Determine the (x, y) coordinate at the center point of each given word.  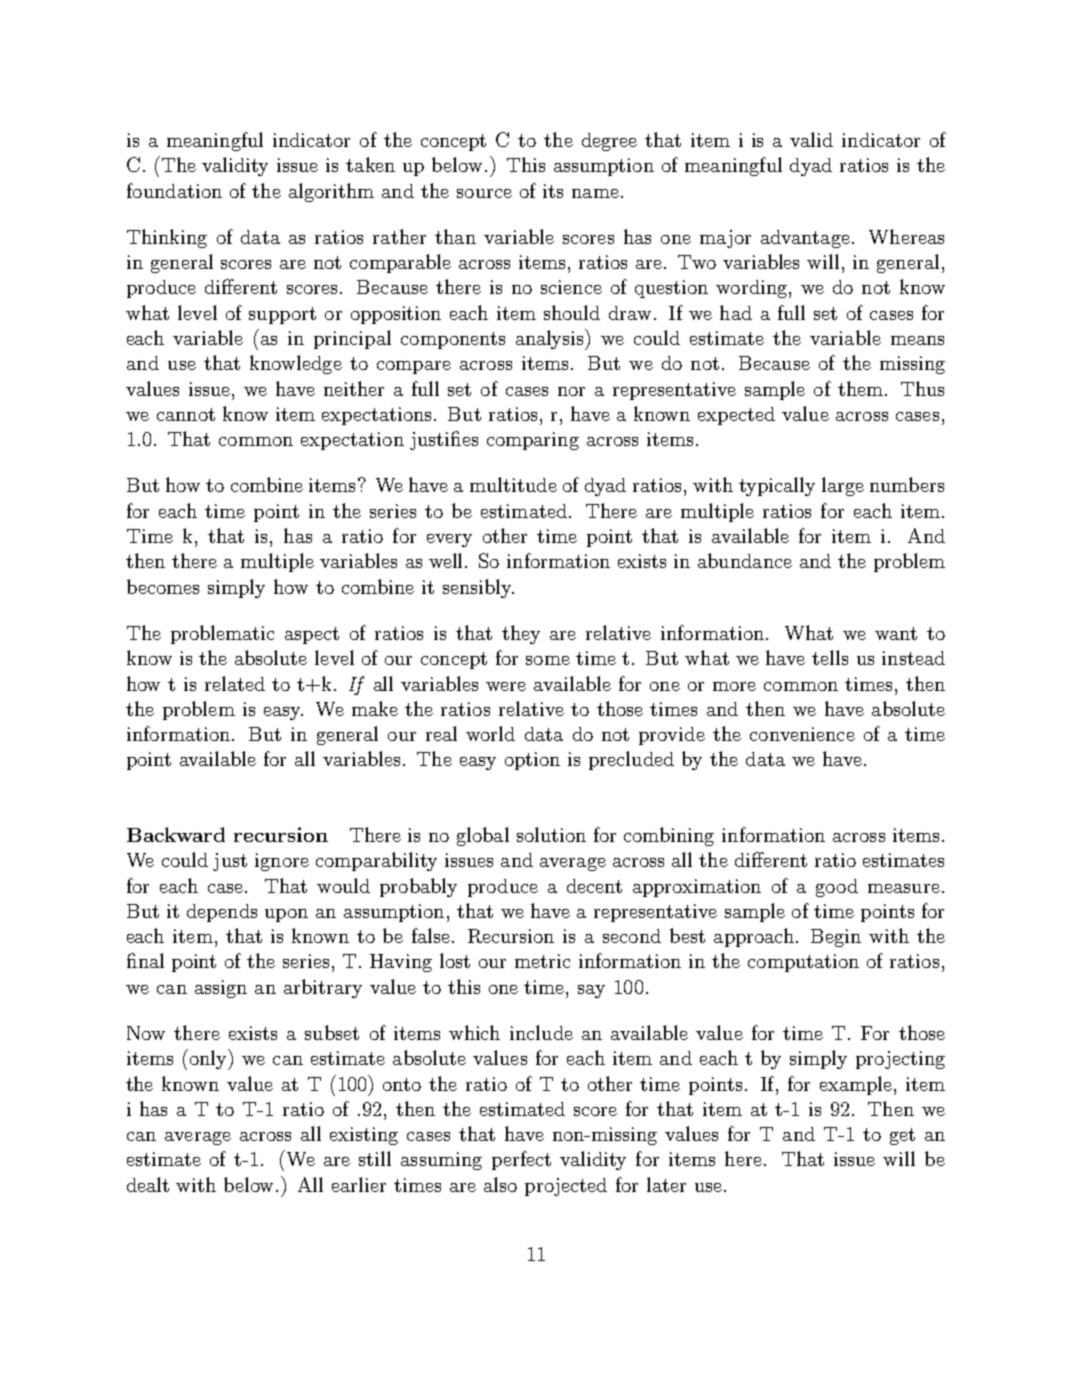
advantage (805, 239)
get (902, 1136)
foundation (174, 190)
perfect (521, 1160)
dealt (148, 1184)
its (553, 191)
